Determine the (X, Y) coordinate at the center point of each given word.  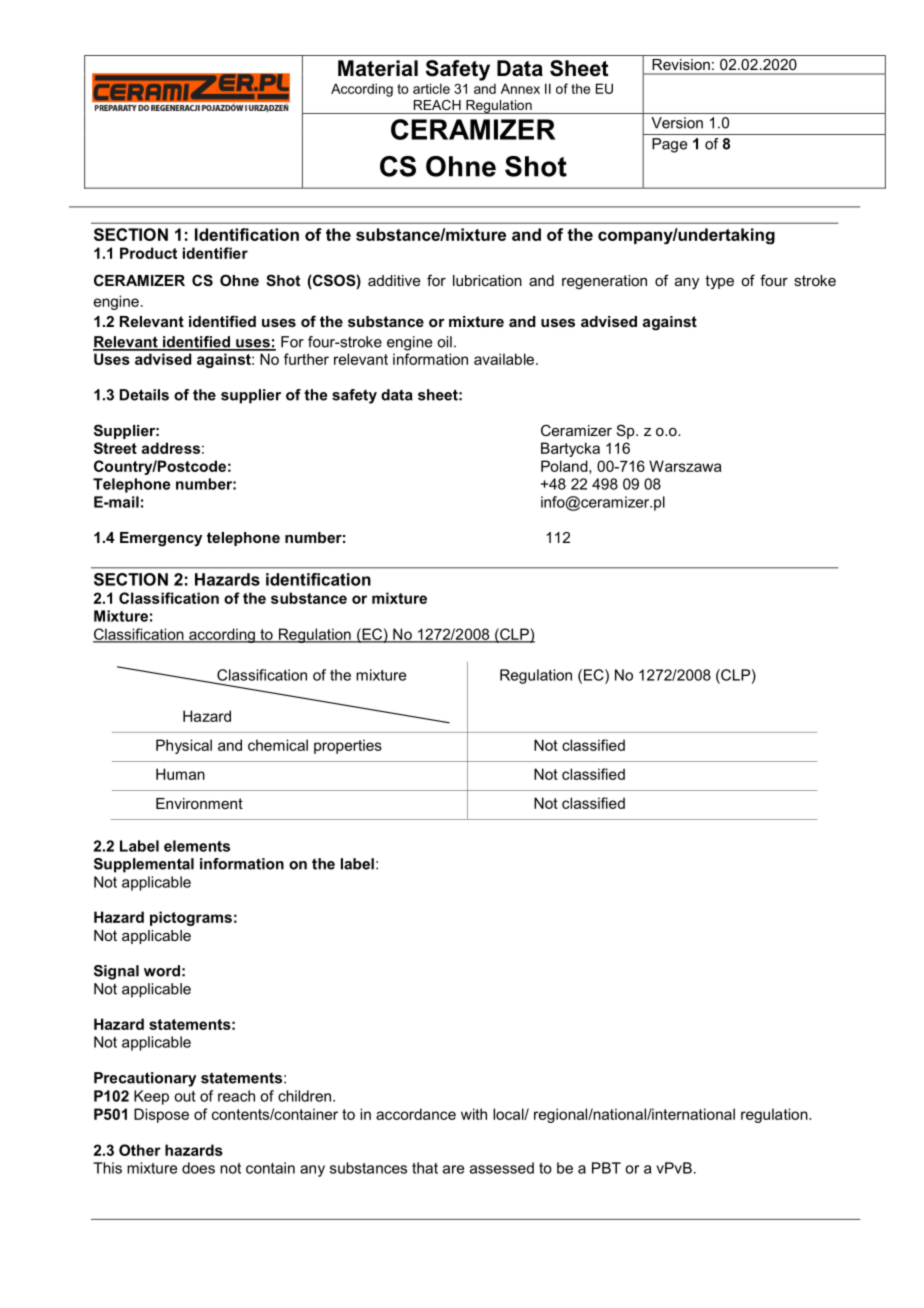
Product (148, 253)
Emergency (161, 539)
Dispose (161, 1115)
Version (677, 123)
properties (348, 746)
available (505, 359)
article (431, 88)
